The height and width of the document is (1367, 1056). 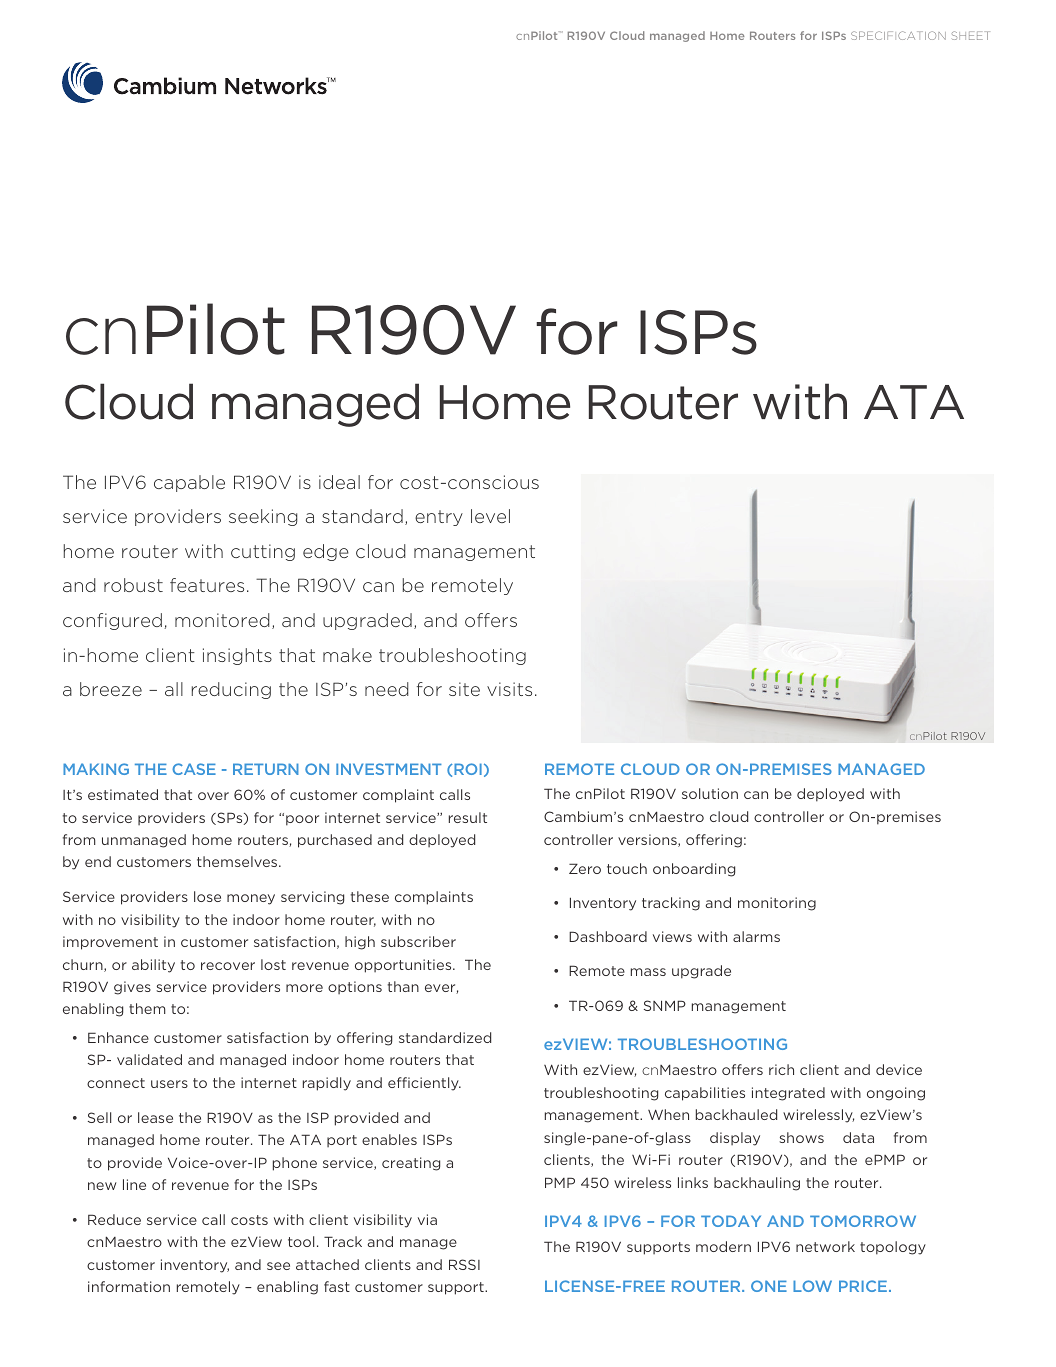 I want to click on device, so click(x=899, y=1069).
